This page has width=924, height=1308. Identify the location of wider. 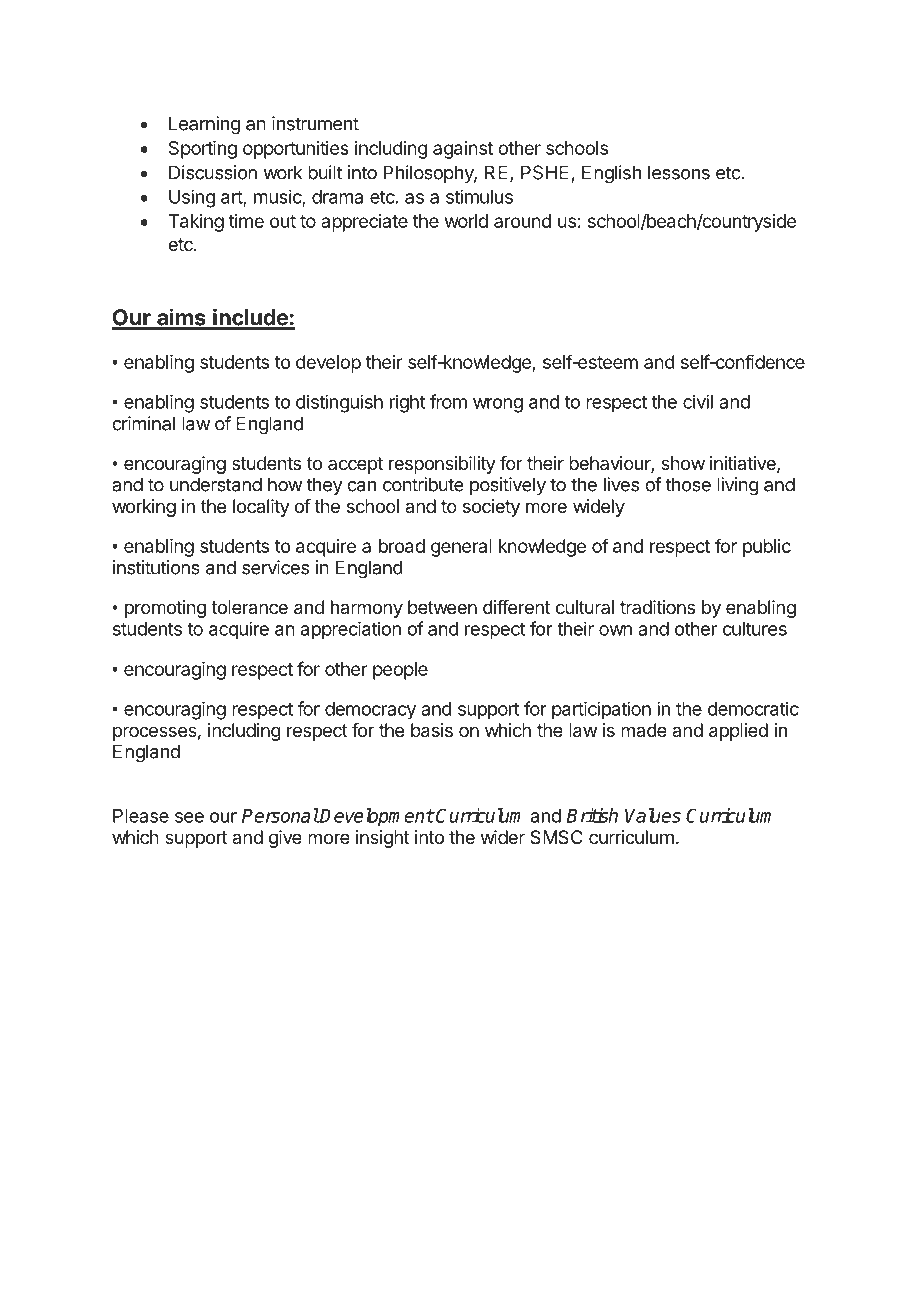
(503, 837).
